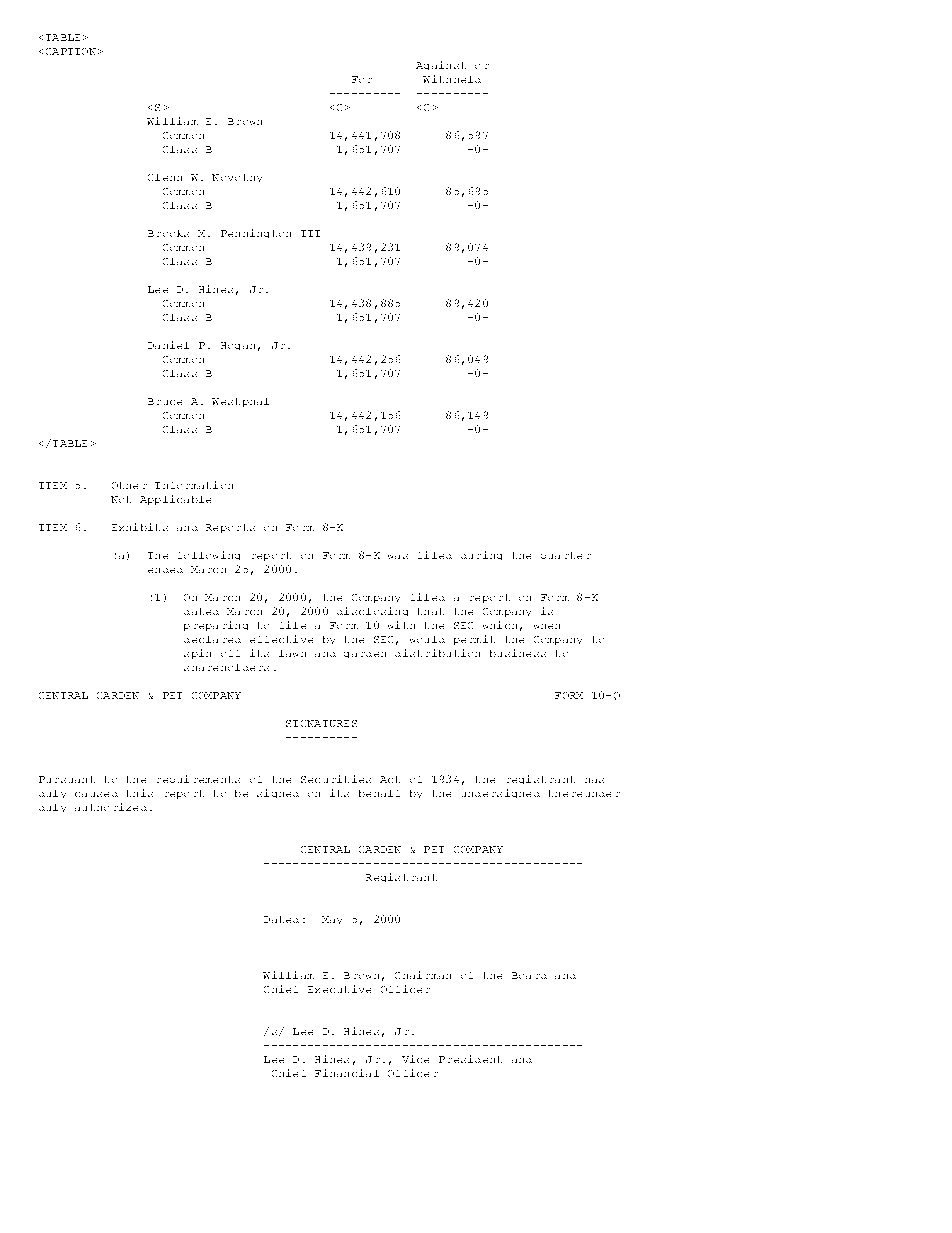 This document has height=1233, width=952. Describe the element at coordinates (165, 570) in the document. I see `ended` at that location.
